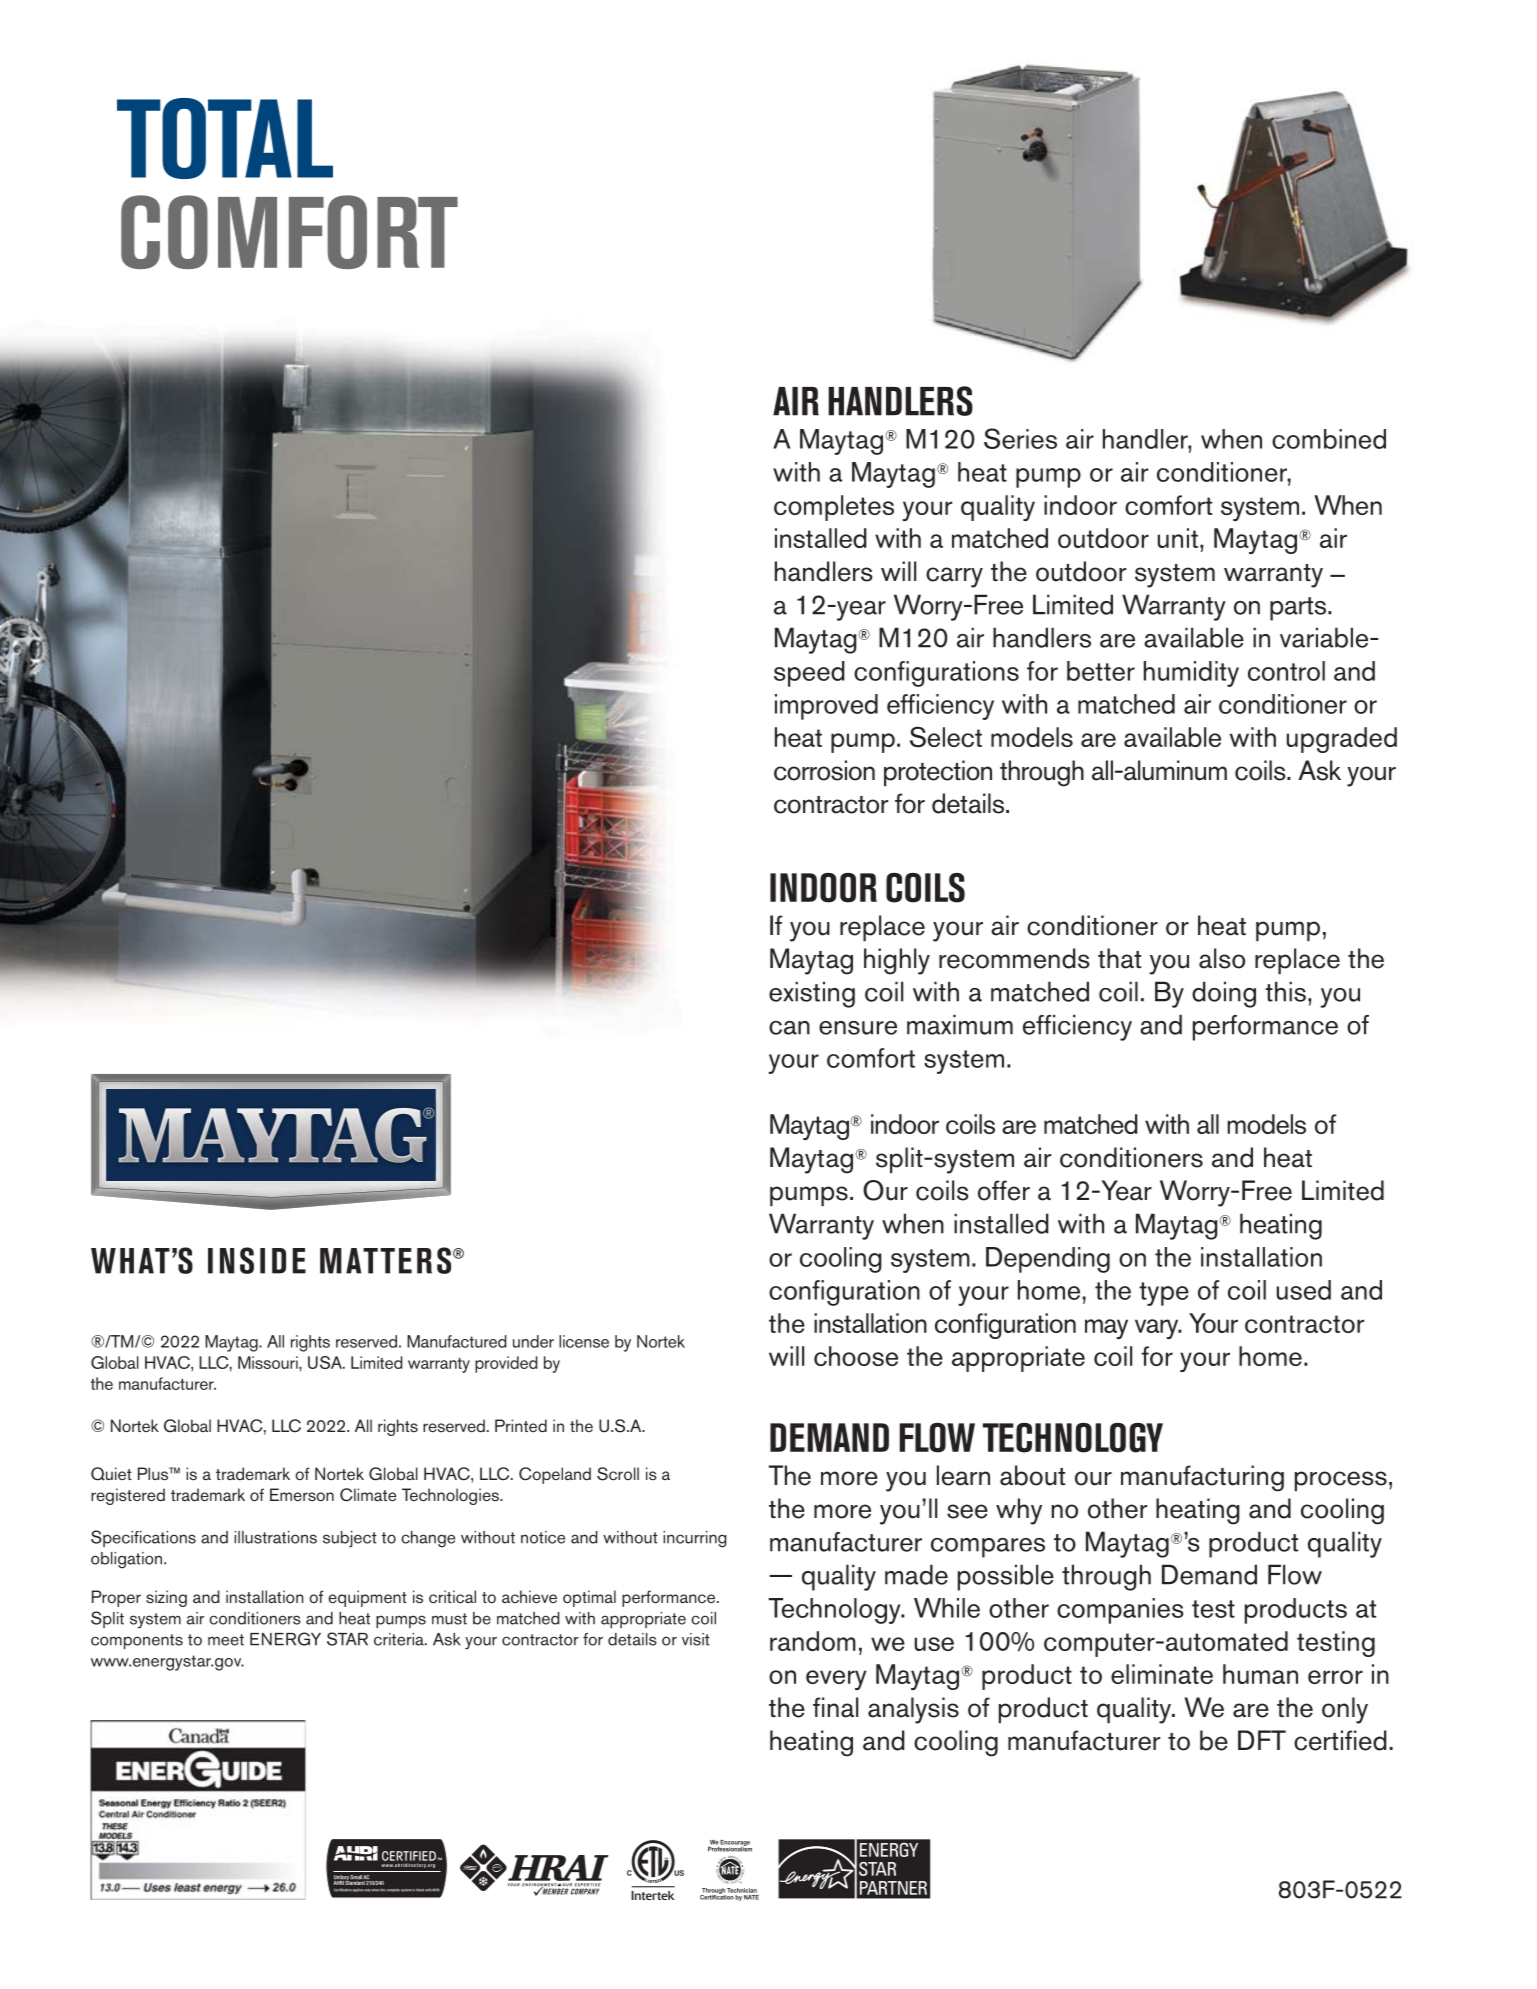  I want to click on existing, so click(812, 994).
